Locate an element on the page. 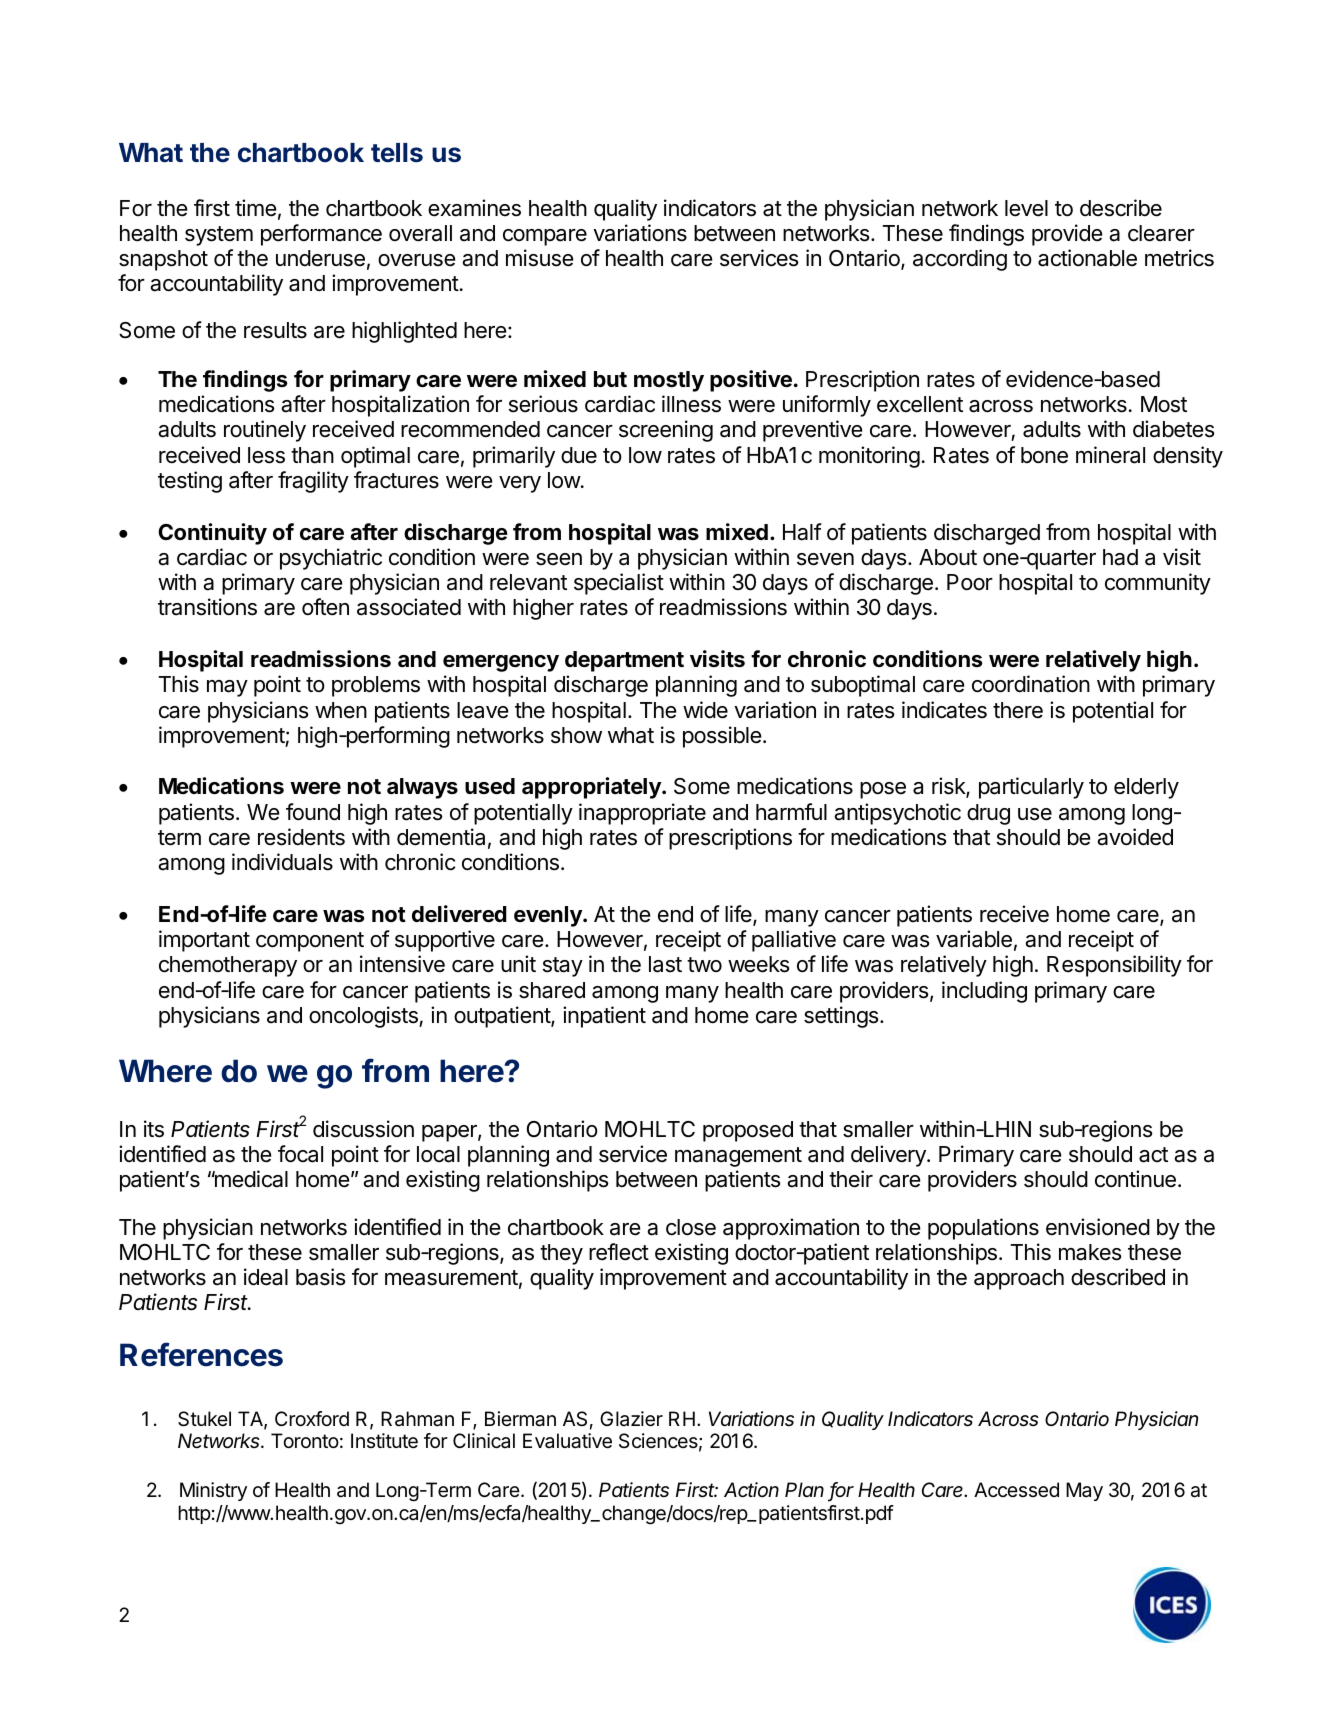 This document has width=1341, height=1735. Toronto is located at coordinates (305, 1440).
